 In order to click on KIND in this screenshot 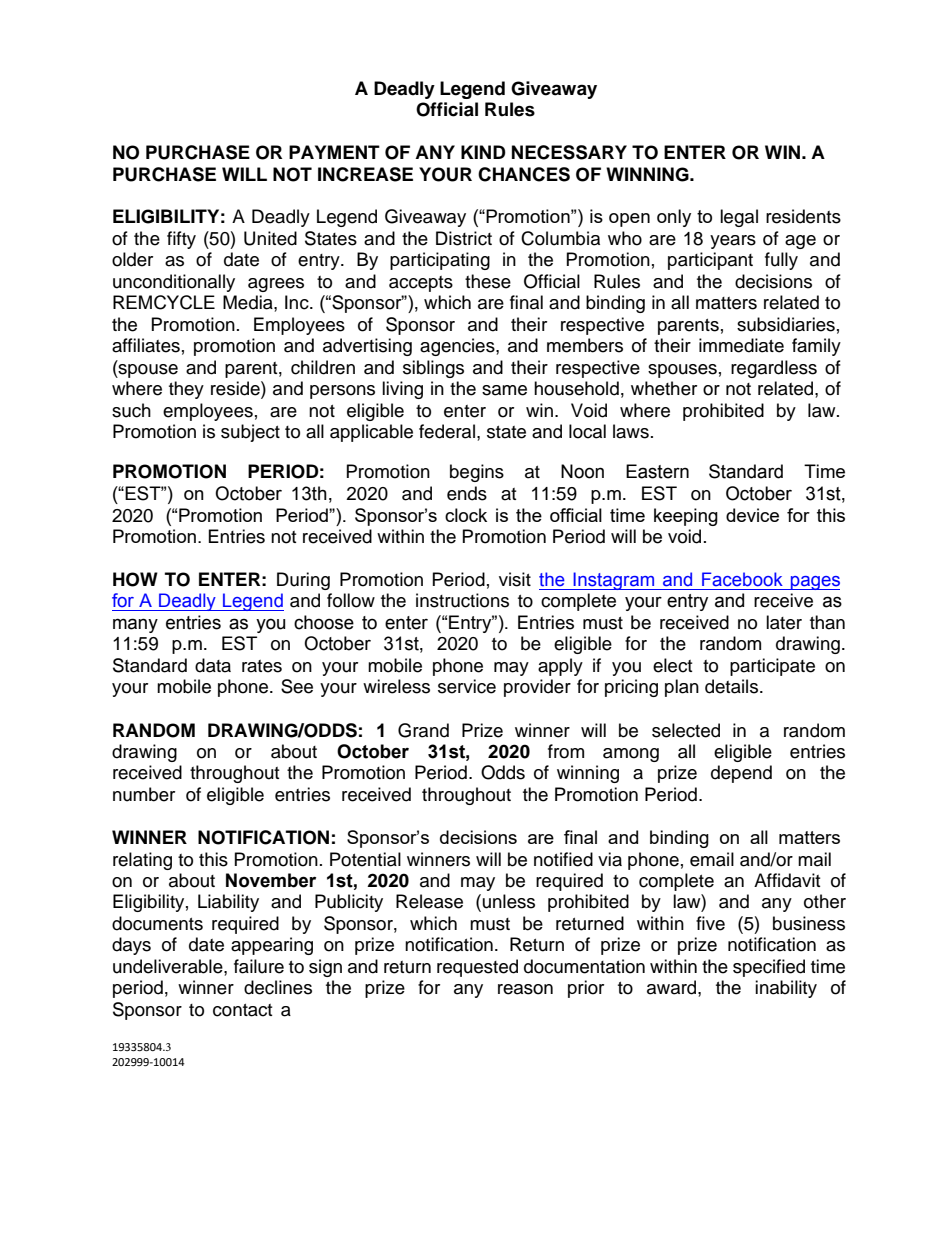, I will do `click(483, 152)`.
